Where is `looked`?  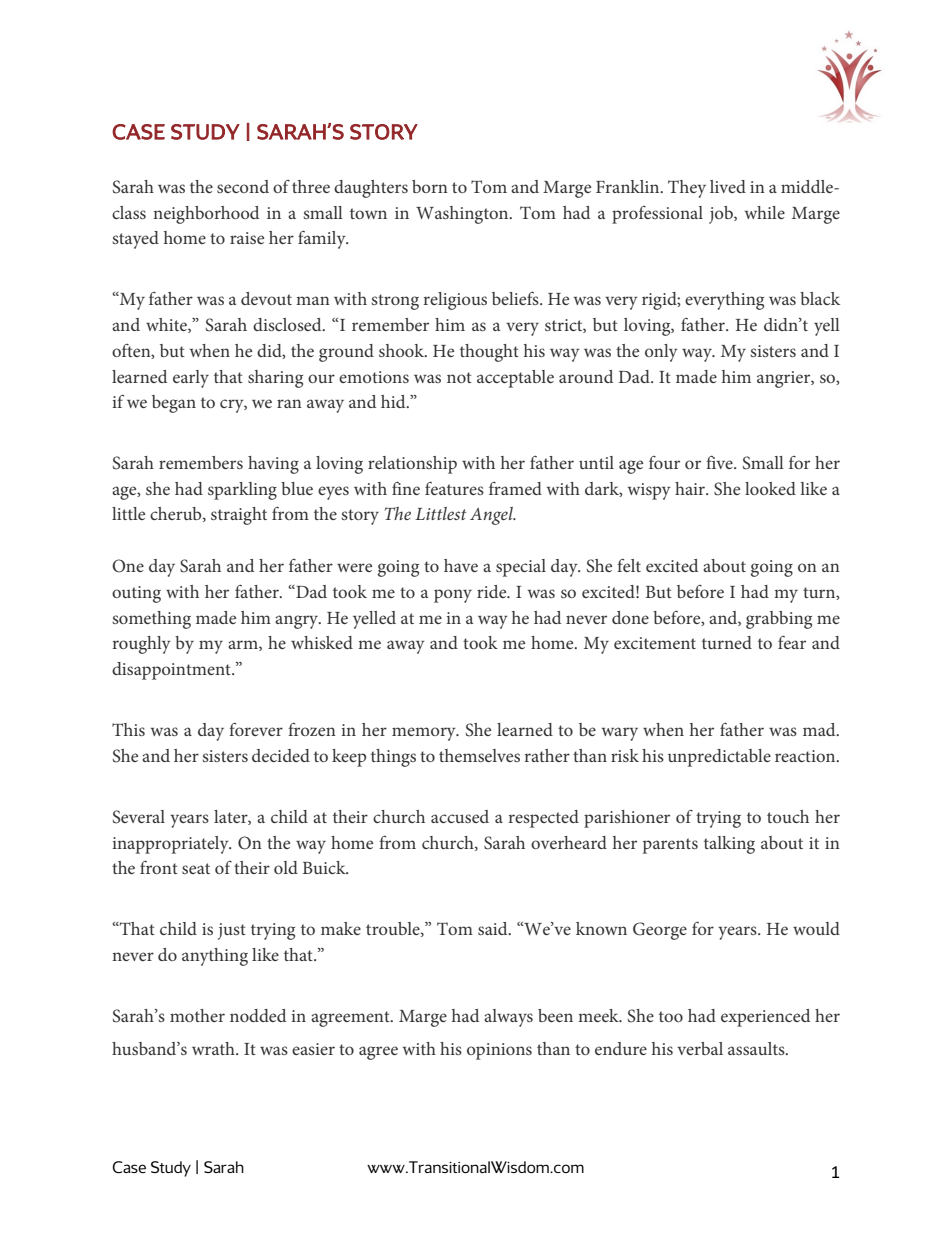
looked is located at coordinates (770, 488).
